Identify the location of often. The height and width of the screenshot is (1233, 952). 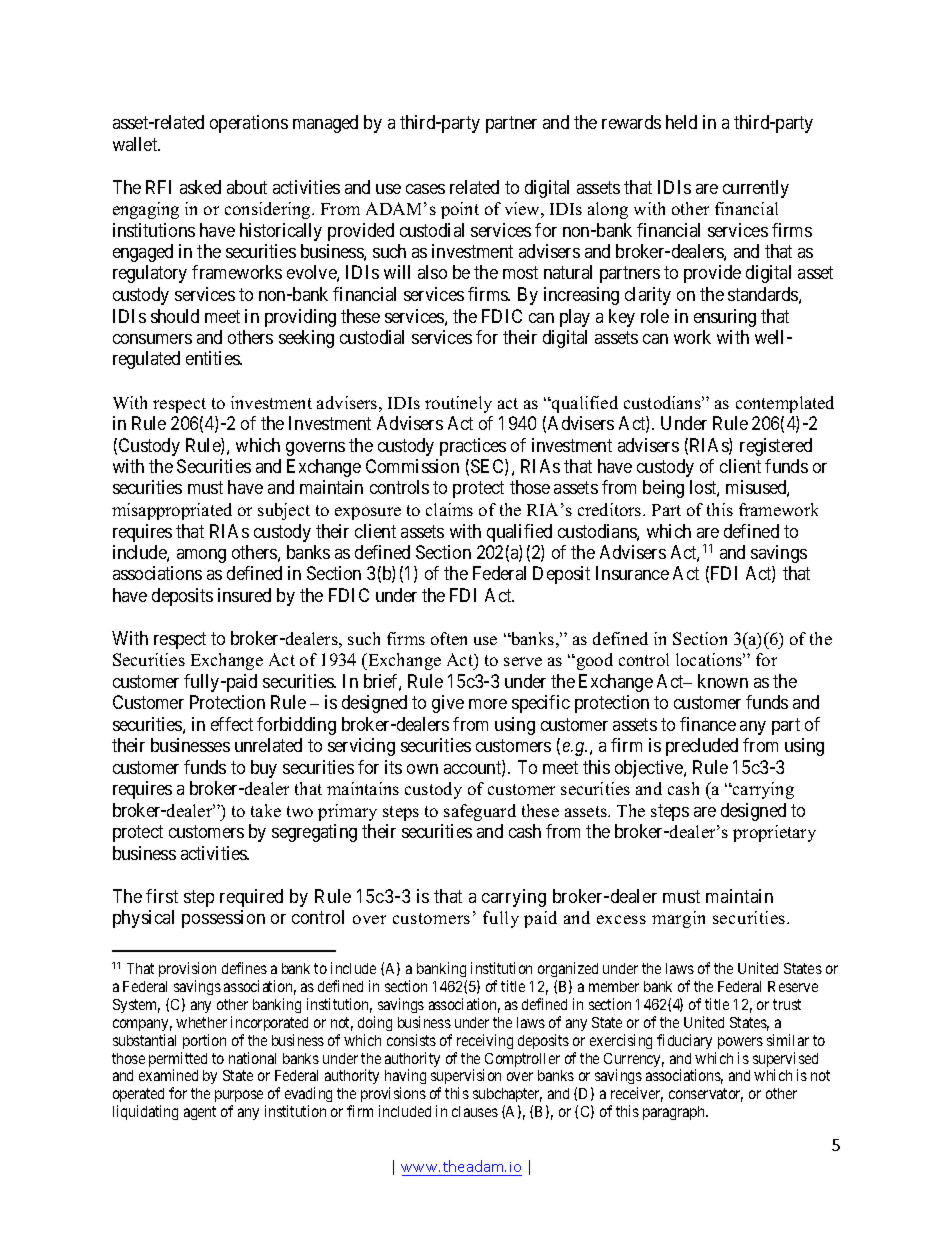
(449, 638).
